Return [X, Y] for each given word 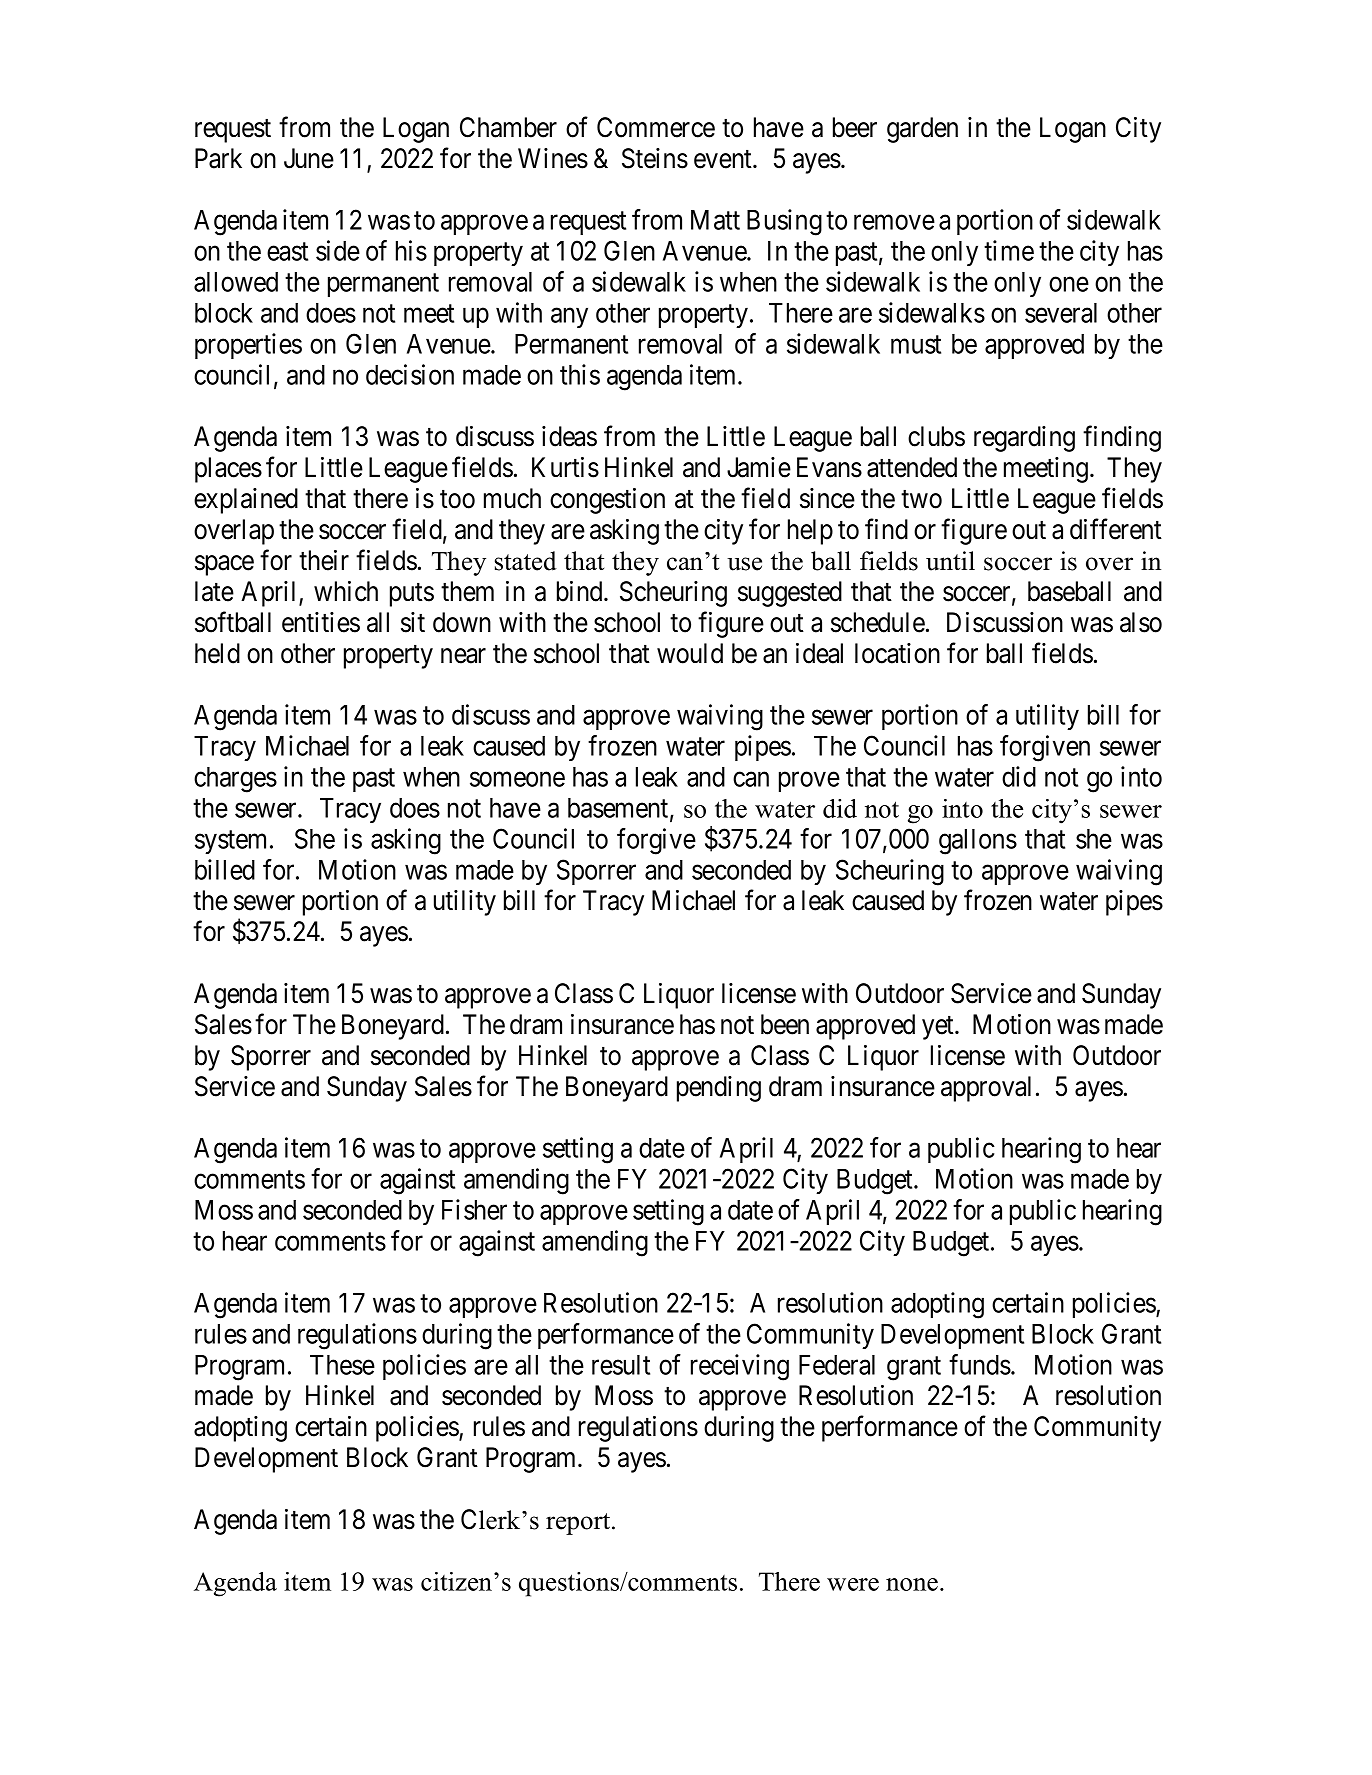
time [1009, 250]
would [690, 653]
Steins [655, 158]
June [309, 158]
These [342, 1365]
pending [719, 1089]
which [346, 591]
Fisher [474, 1209]
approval [986, 1089]
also [1141, 622]
